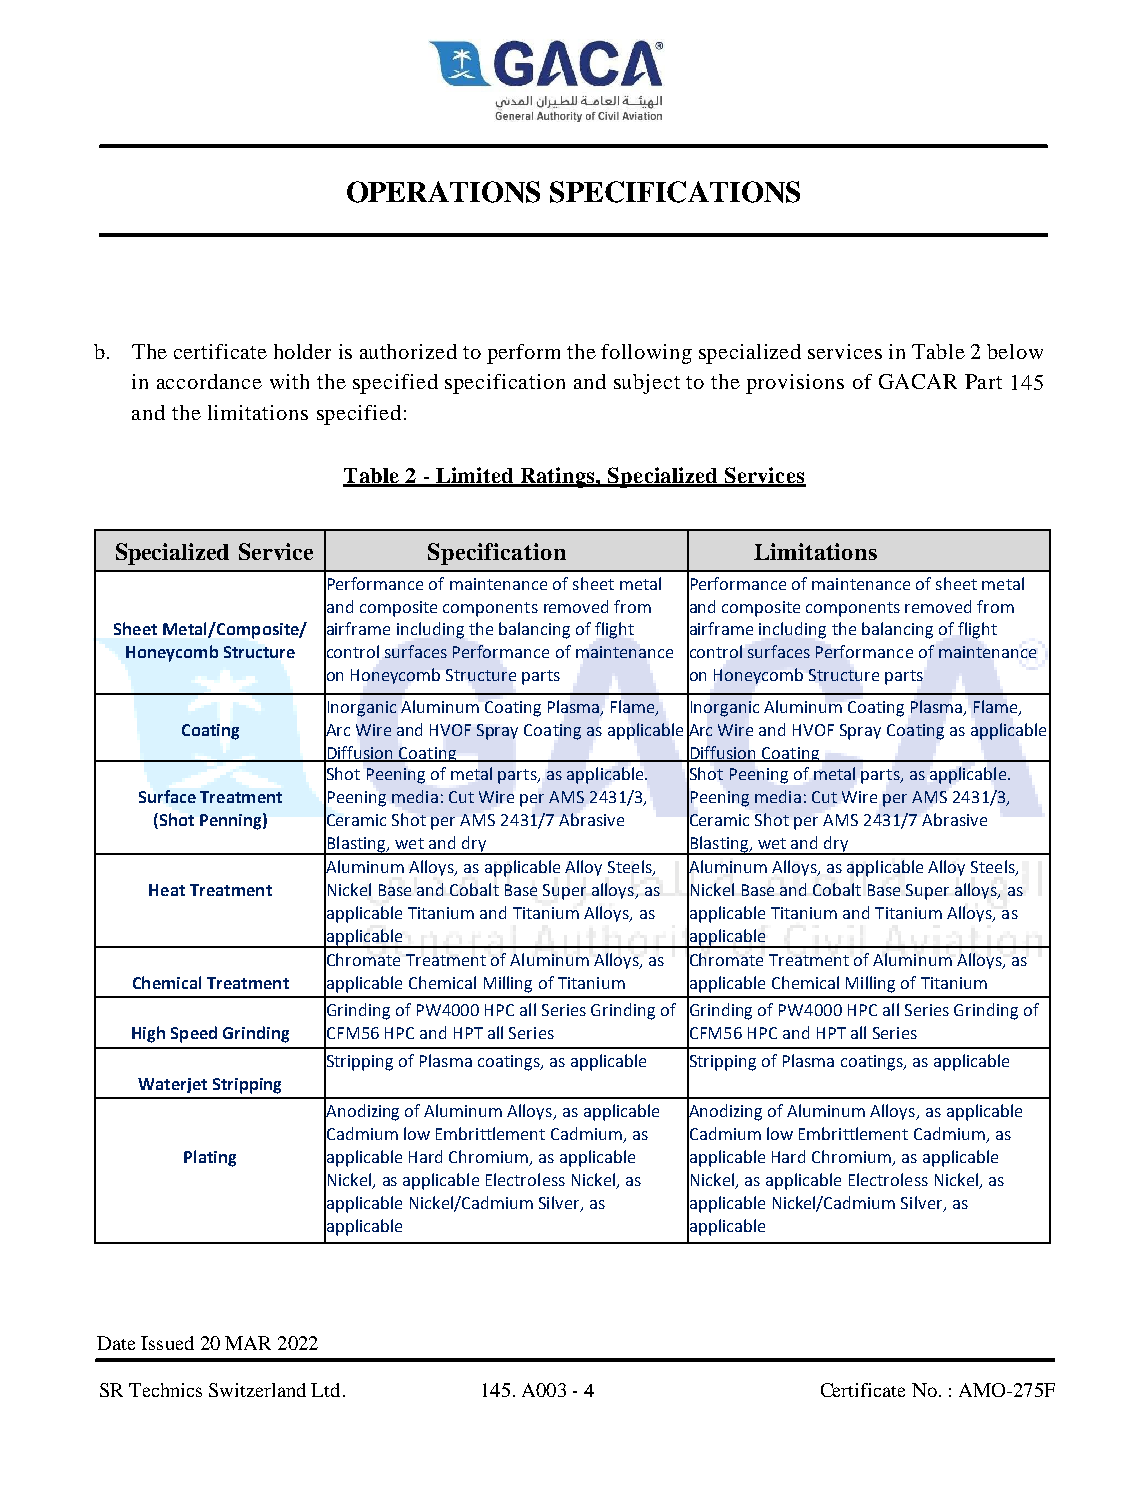 This page has width=1147, height=1485. I want to click on MAR, so click(248, 1343).
